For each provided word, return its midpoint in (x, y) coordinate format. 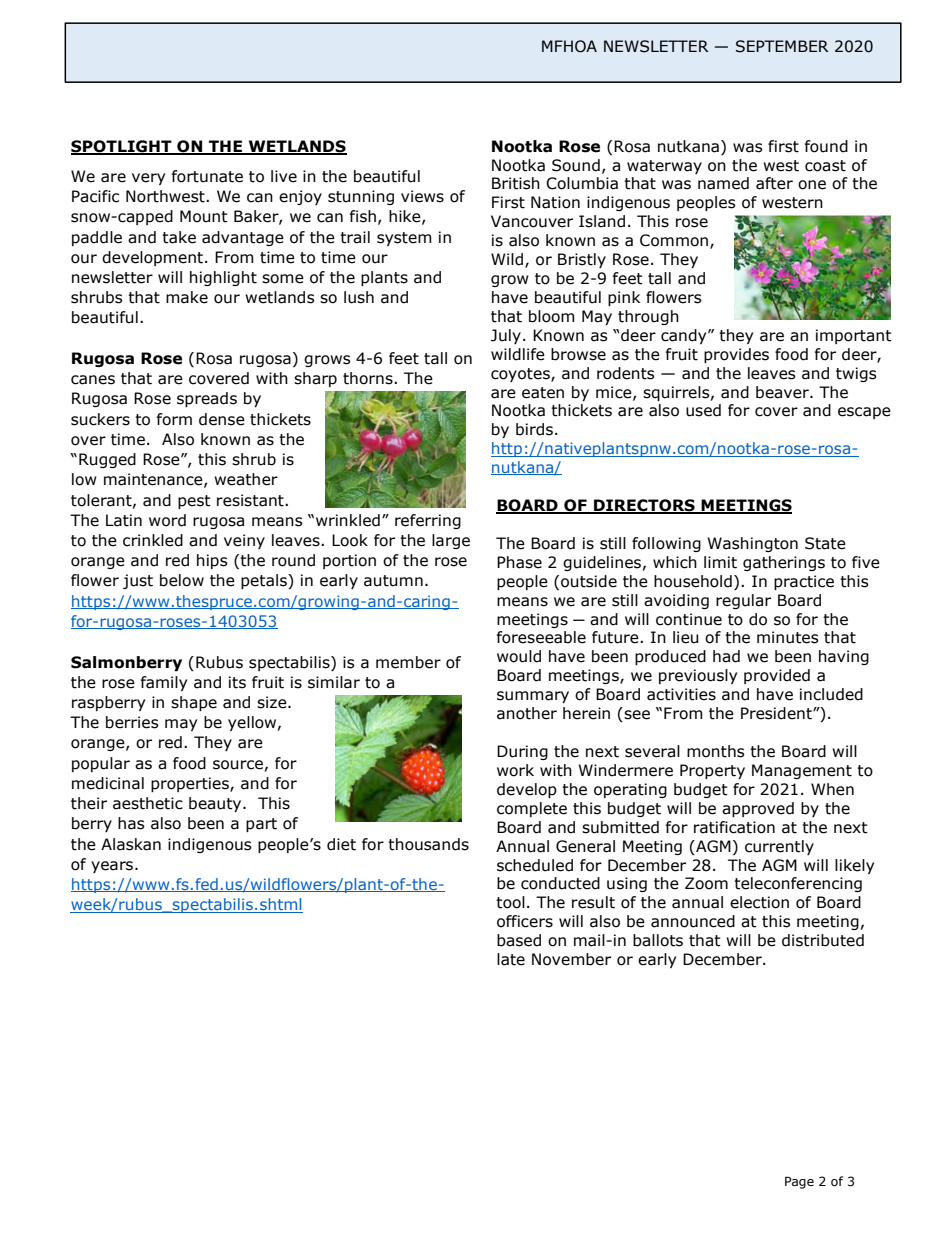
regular (743, 601)
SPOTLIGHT (122, 147)
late (511, 959)
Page (799, 1182)
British (516, 183)
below (182, 580)
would (519, 656)
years (113, 867)
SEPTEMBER (782, 46)
